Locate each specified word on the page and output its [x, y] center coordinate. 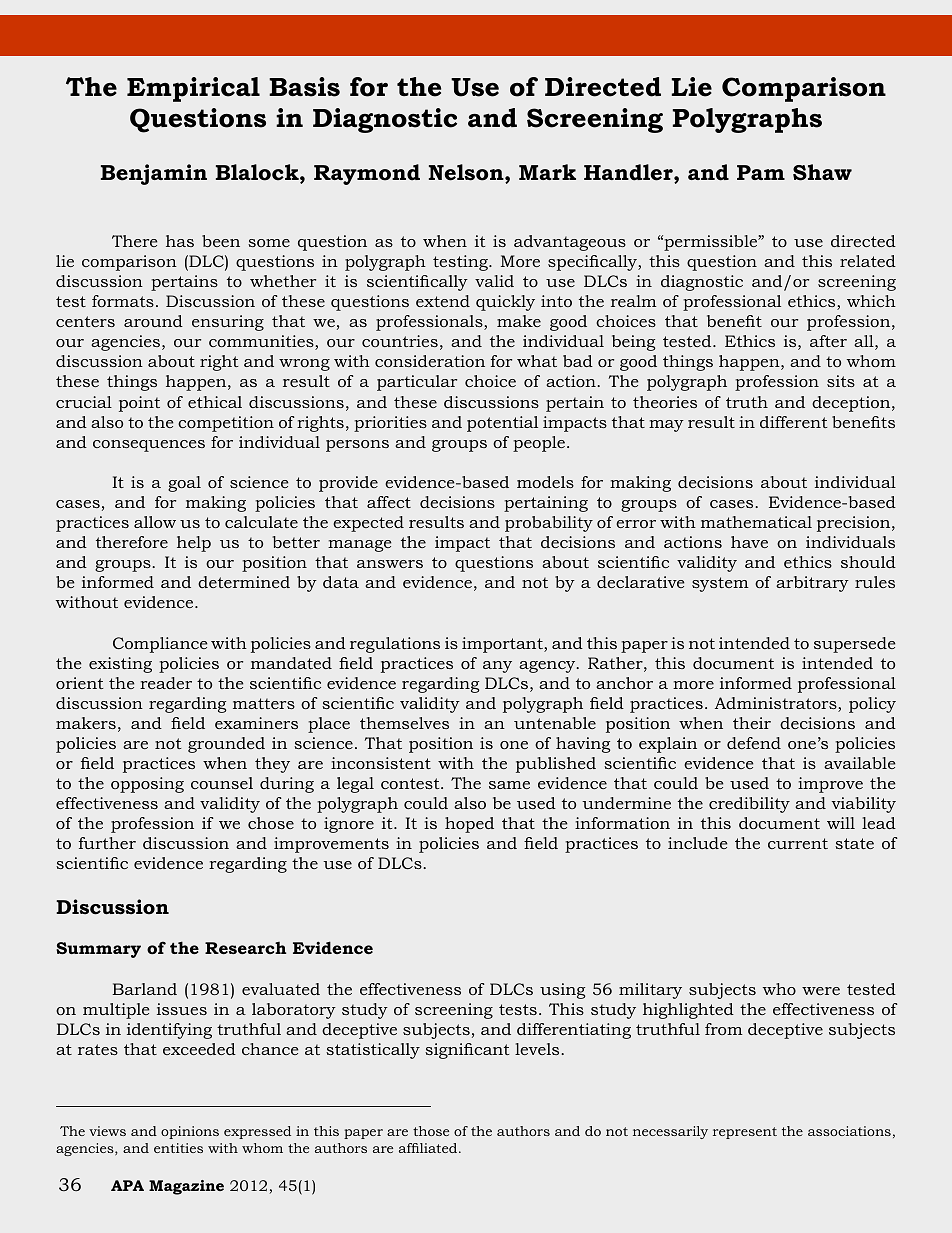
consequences [149, 446]
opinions [190, 1132]
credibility [749, 805]
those [431, 1131]
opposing [147, 785]
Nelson [467, 173]
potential [502, 424]
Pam [761, 172]
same [509, 785]
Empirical [193, 89]
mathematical [756, 522]
